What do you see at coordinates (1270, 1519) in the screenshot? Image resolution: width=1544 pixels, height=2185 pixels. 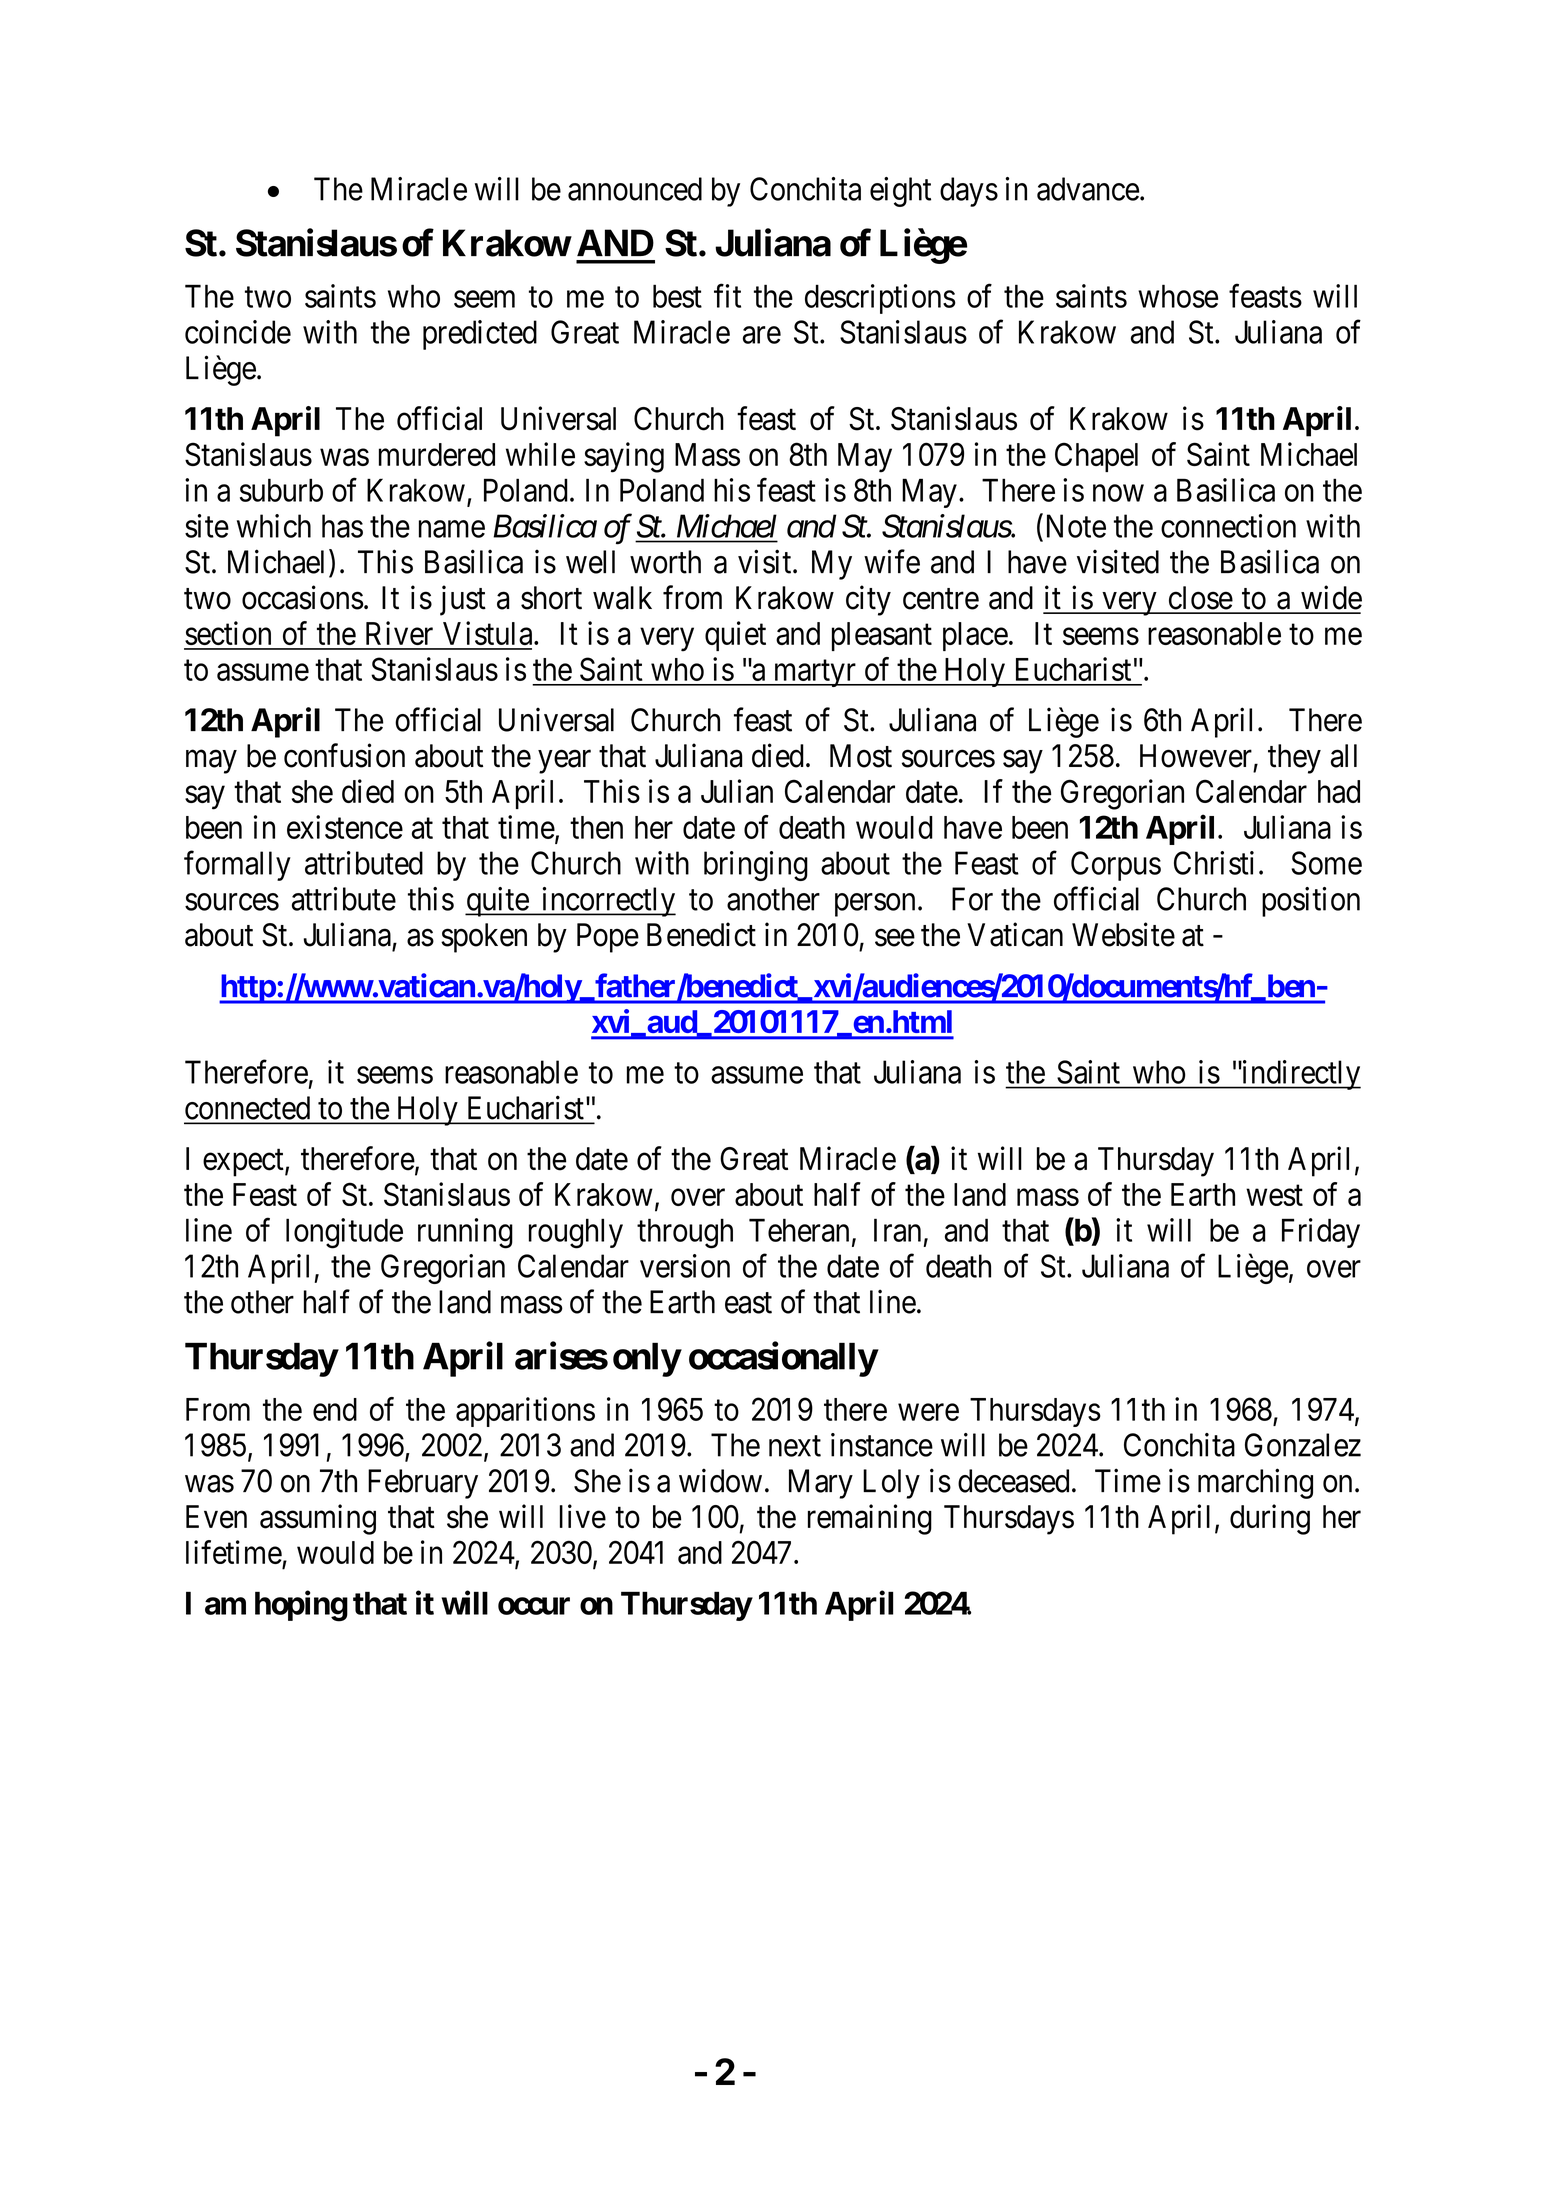 I see `during` at bounding box center [1270, 1519].
